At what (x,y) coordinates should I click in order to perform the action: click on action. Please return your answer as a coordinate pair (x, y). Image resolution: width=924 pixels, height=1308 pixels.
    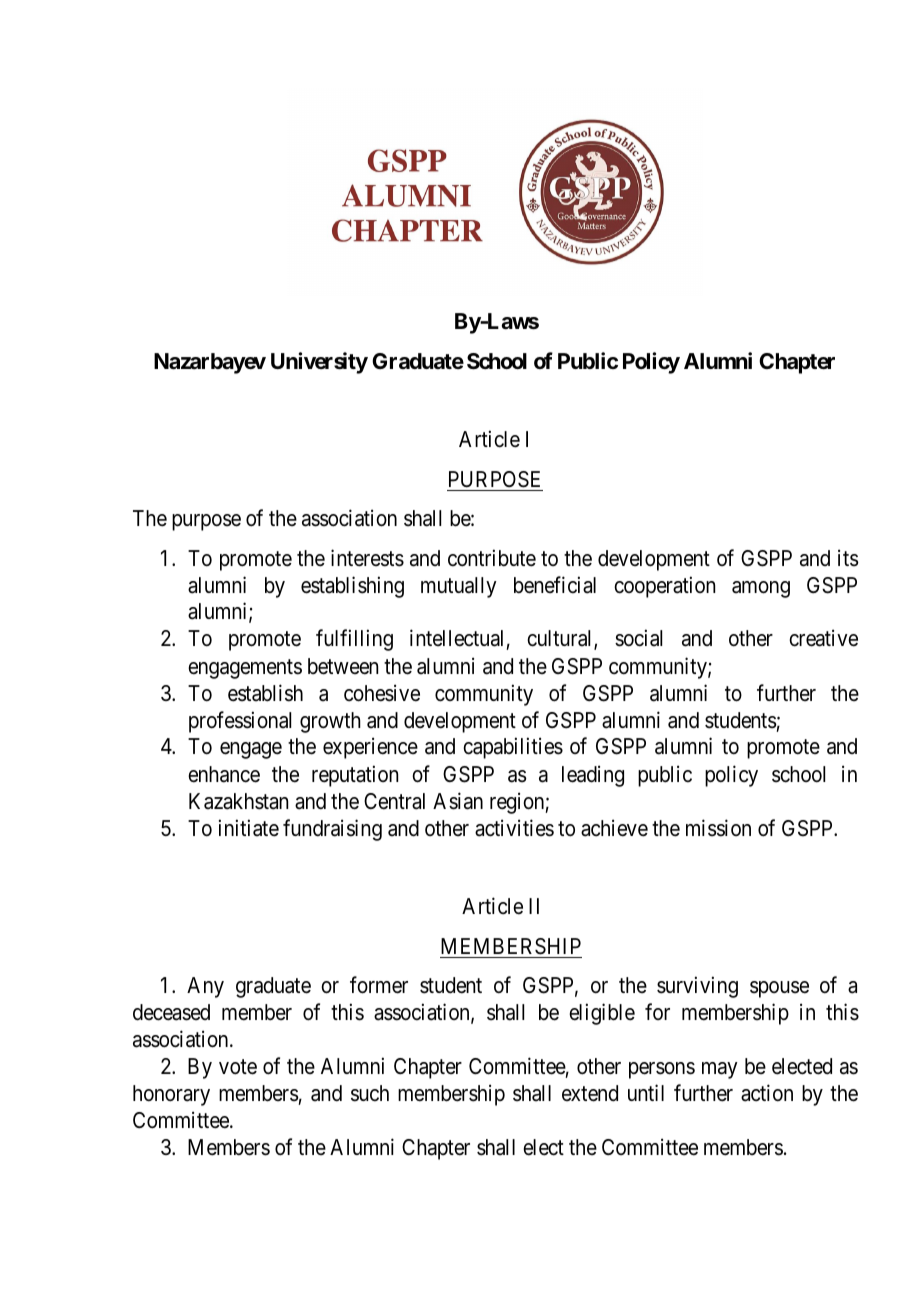
    Looking at the image, I should click on (767, 1093).
